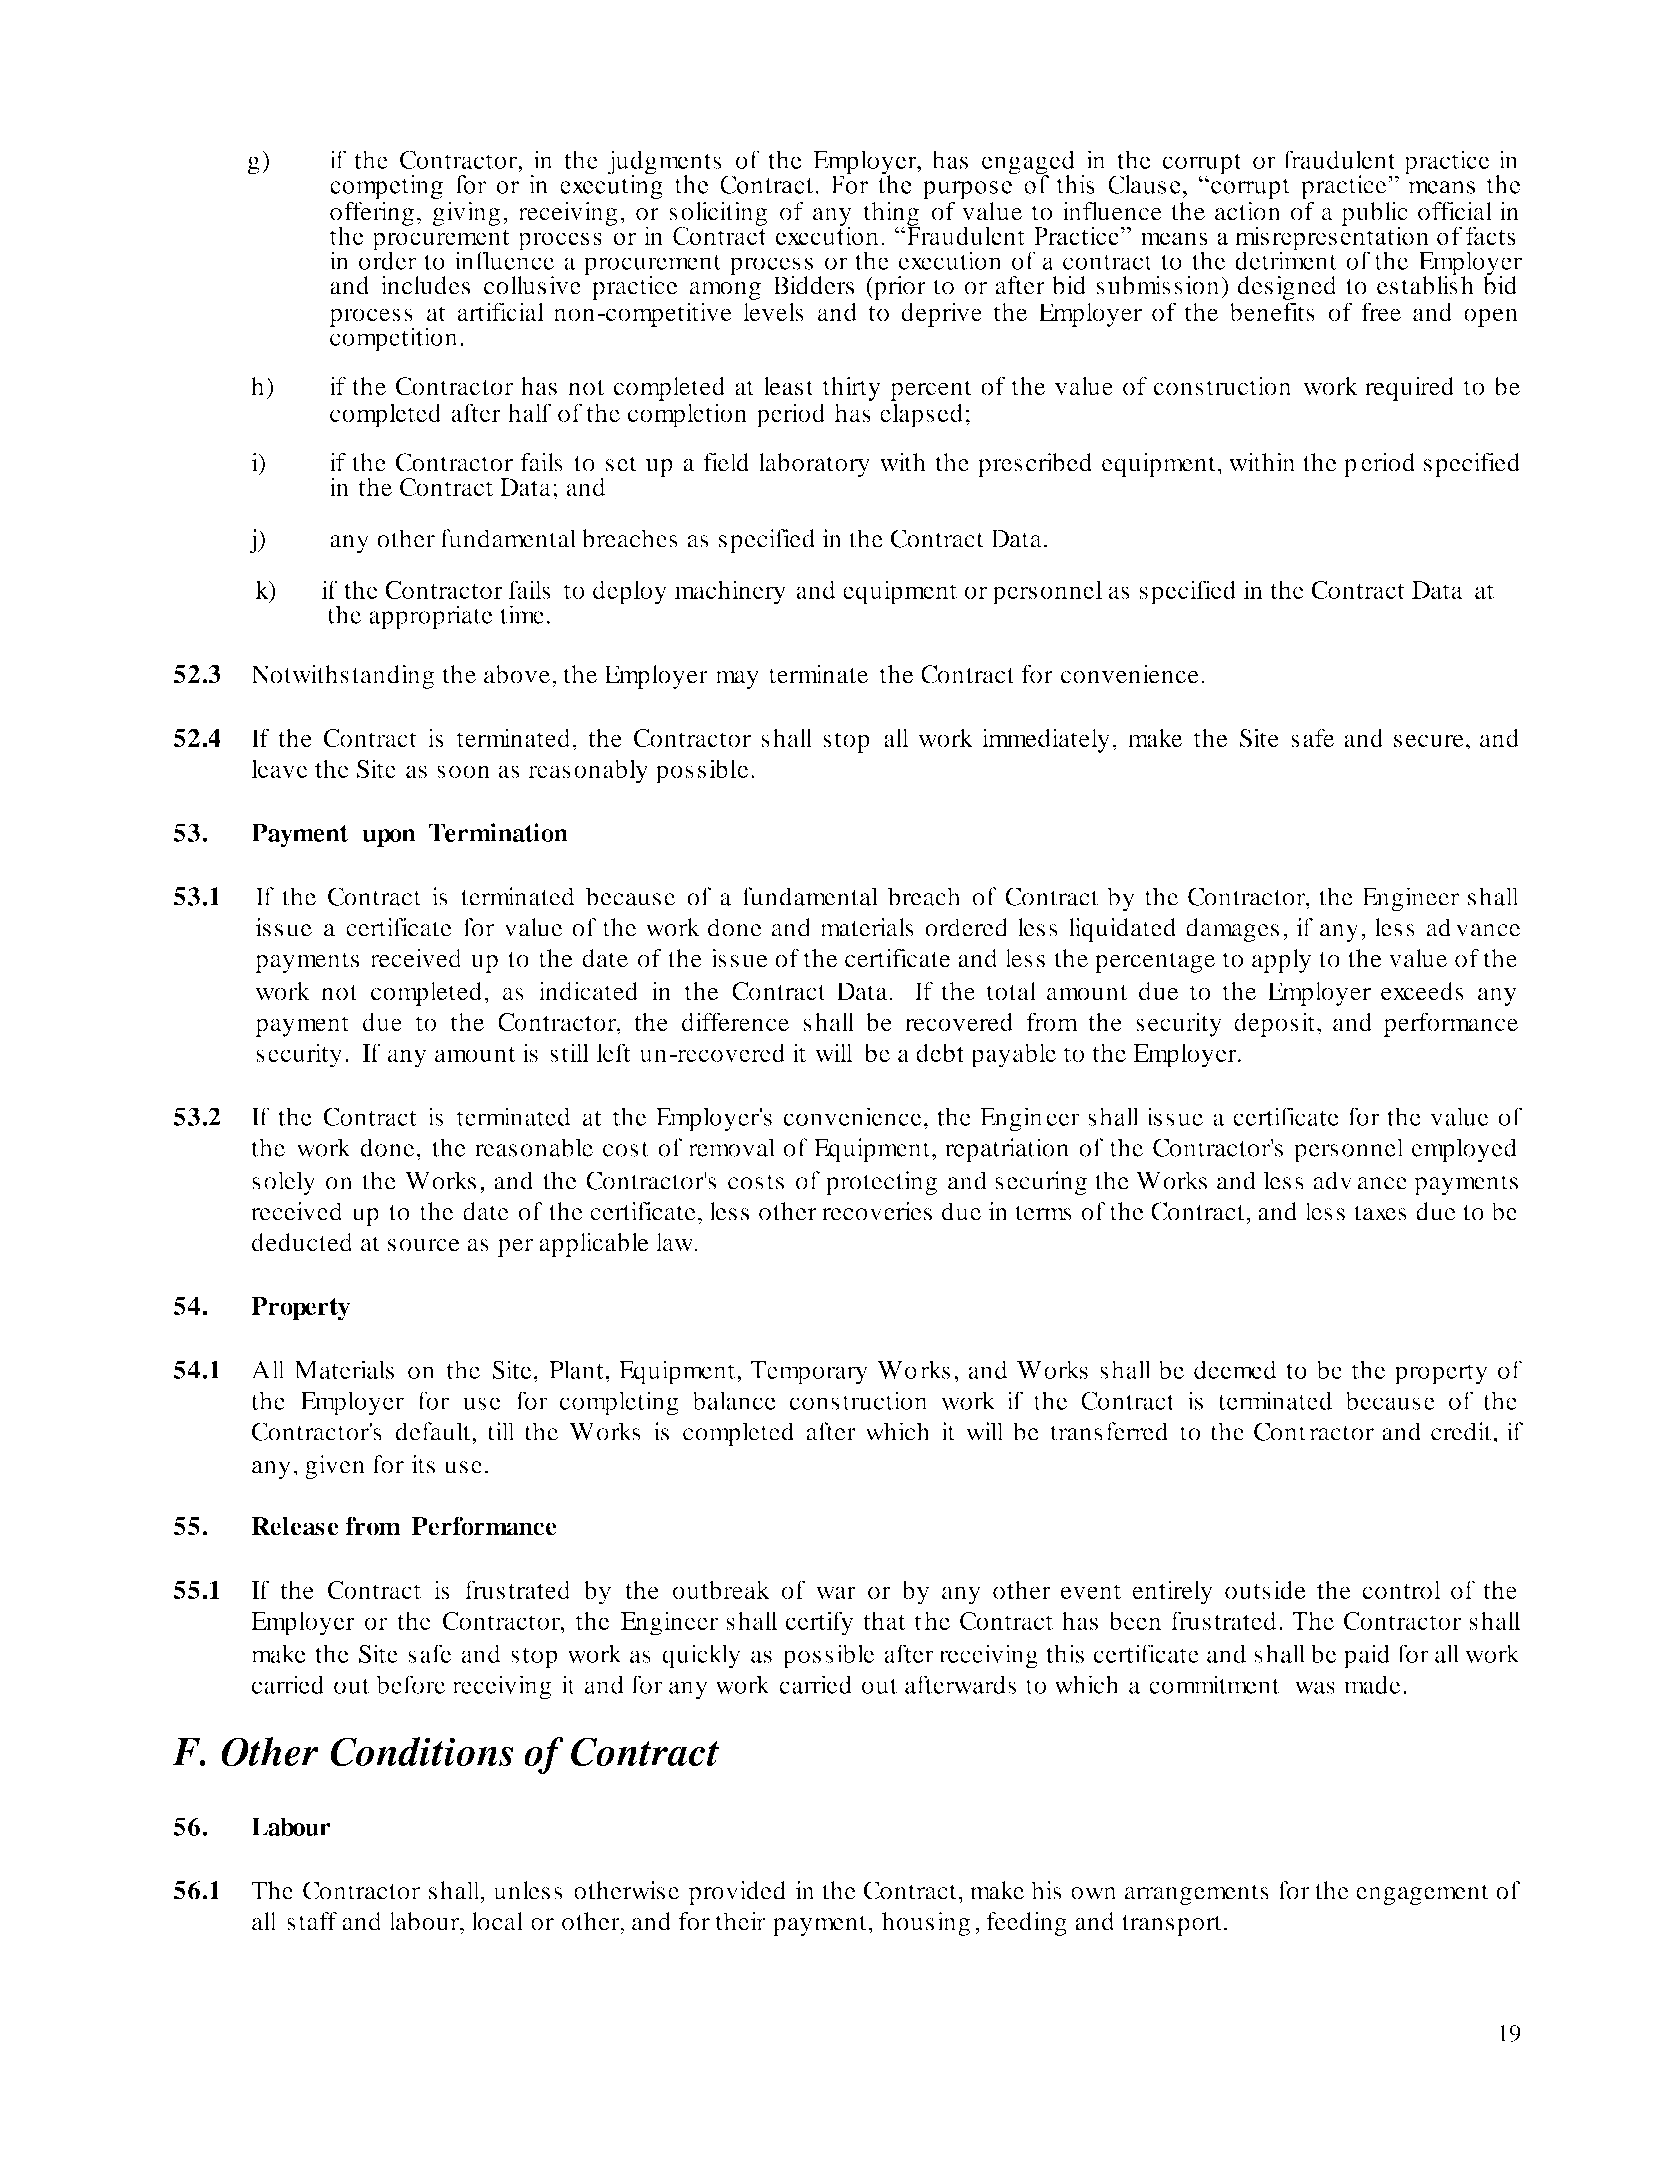  Describe the element at coordinates (463, 771) in the screenshot. I see `soon` at that location.
